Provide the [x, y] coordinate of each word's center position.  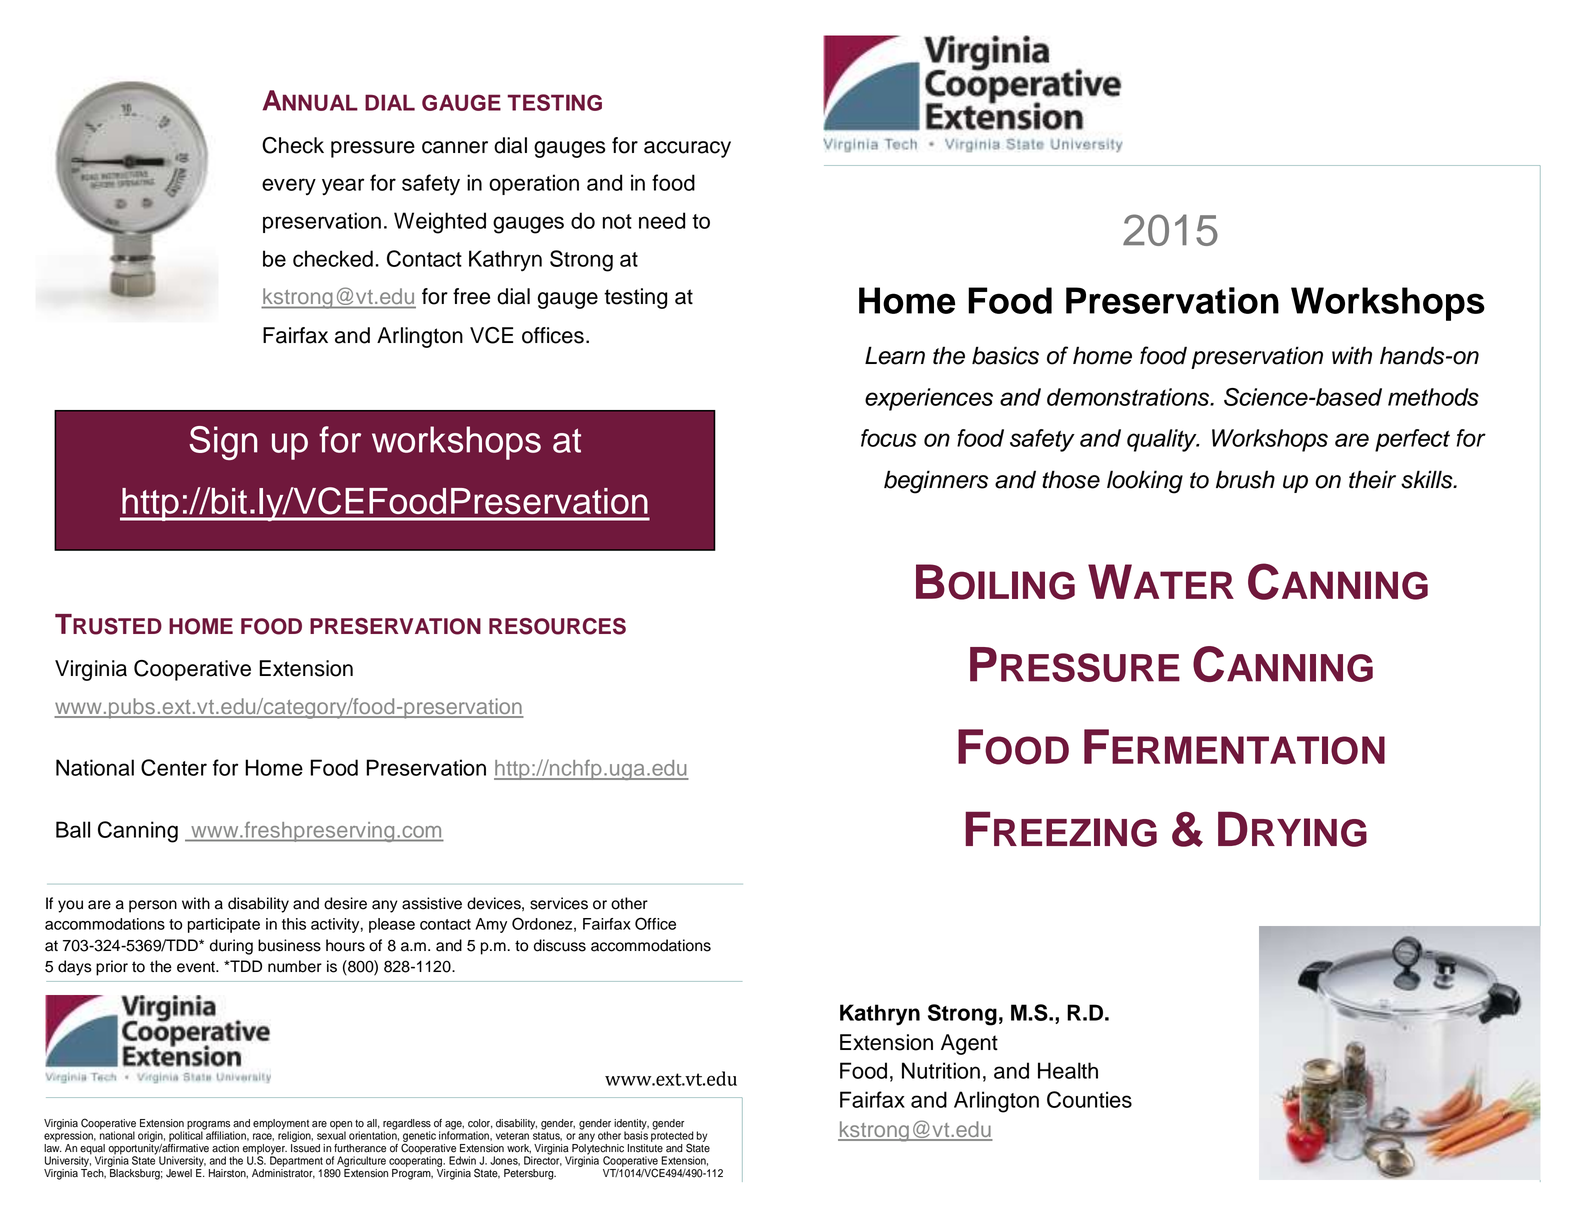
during [231, 947]
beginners [936, 482]
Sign [223, 443]
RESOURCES [557, 626]
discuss [560, 945]
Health [1068, 1070]
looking [1145, 482]
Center [174, 767]
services [559, 903]
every [289, 186]
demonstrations [1129, 397]
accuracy [687, 149]
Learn [895, 355]
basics [1005, 355]
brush [1245, 479]
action [225, 1148]
